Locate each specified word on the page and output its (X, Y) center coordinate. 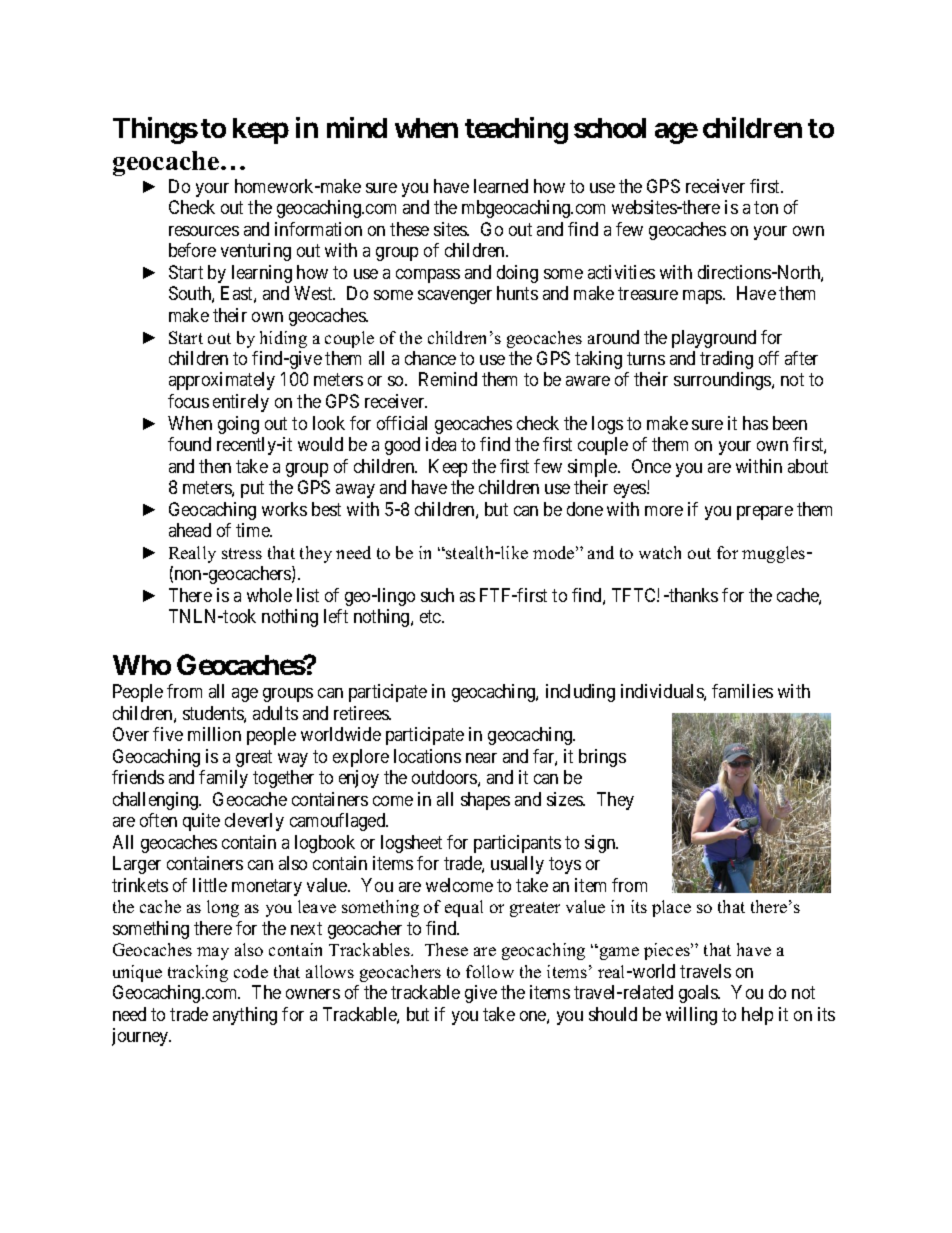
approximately (222, 381)
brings (602, 758)
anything (245, 1016)
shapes (485, 801)
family (223, 779)
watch (660, 552)
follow (490, 971)
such (437, 595)
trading (726, 360)
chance (430, 358)
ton (766, 208)
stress (242, 553)
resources (204, 231)
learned (501, 186)
